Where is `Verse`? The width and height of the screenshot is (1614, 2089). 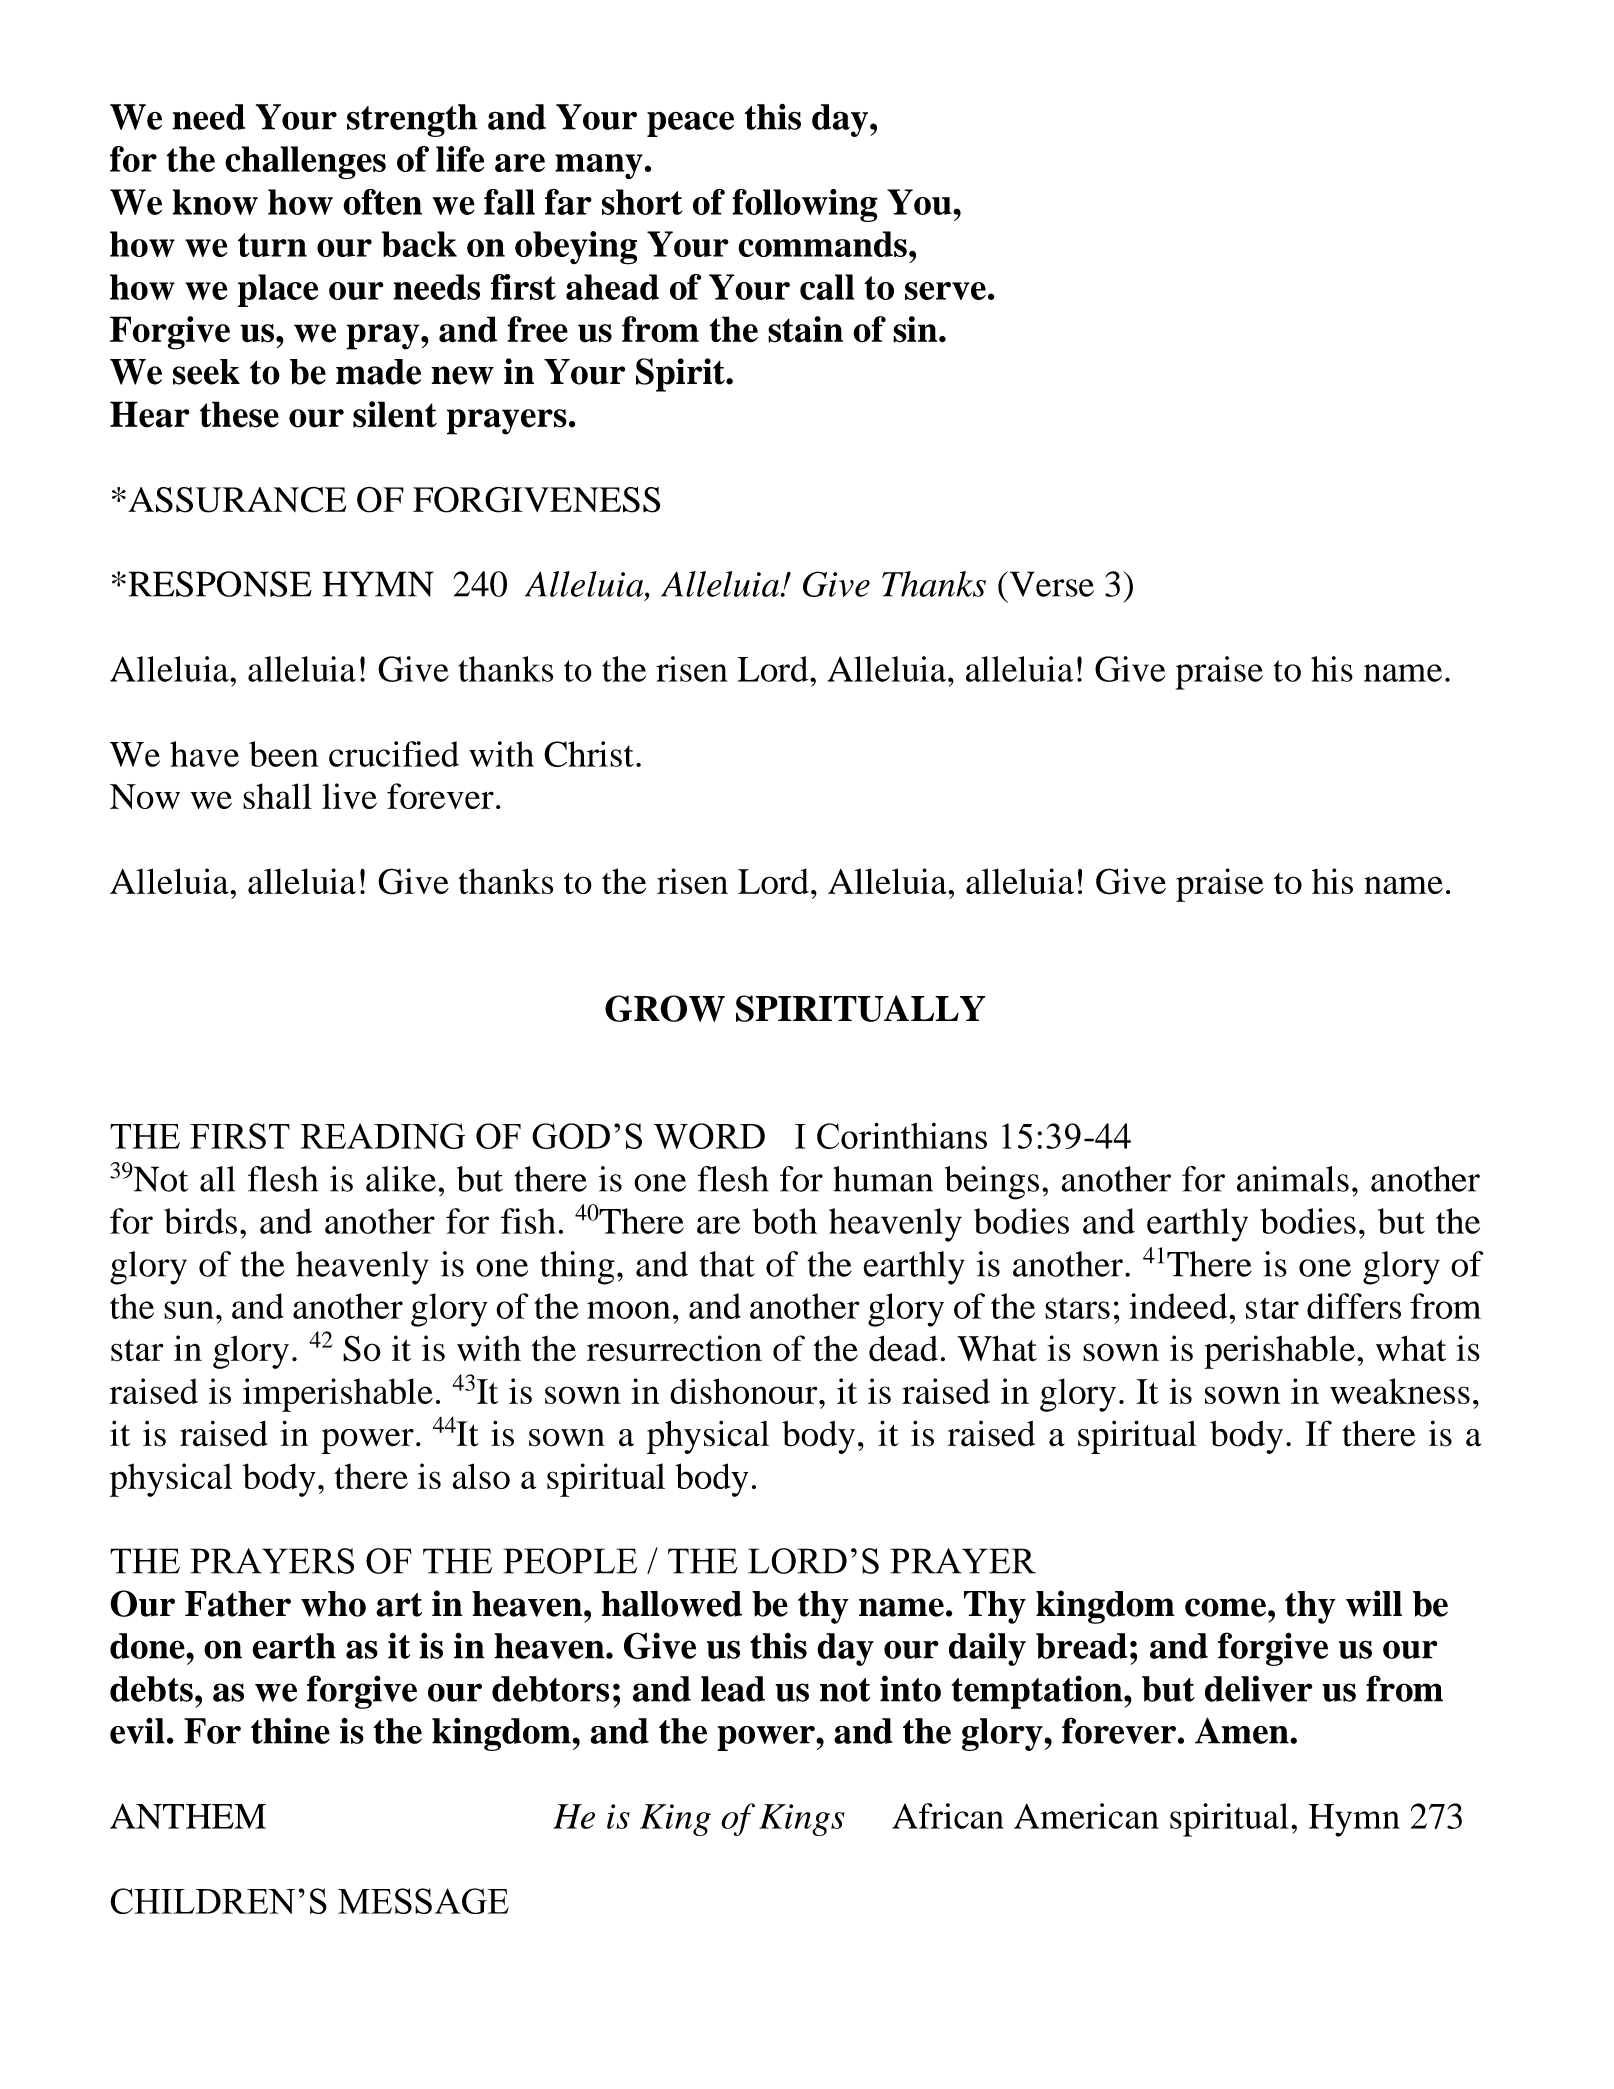
Verse is located at coordinates (1050, 584).
